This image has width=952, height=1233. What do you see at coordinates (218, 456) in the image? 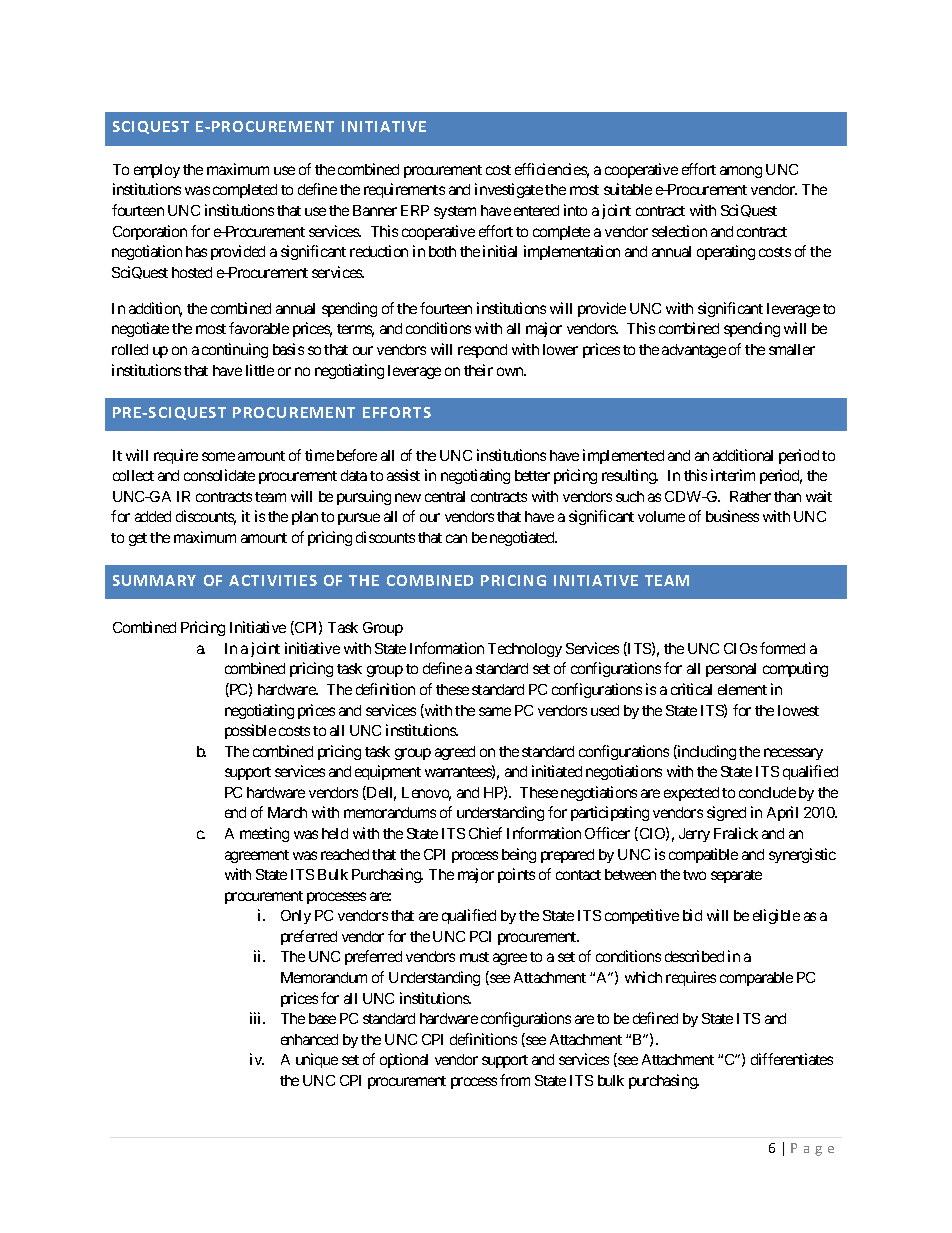
I see `some` at bounding box center [218, 456].
